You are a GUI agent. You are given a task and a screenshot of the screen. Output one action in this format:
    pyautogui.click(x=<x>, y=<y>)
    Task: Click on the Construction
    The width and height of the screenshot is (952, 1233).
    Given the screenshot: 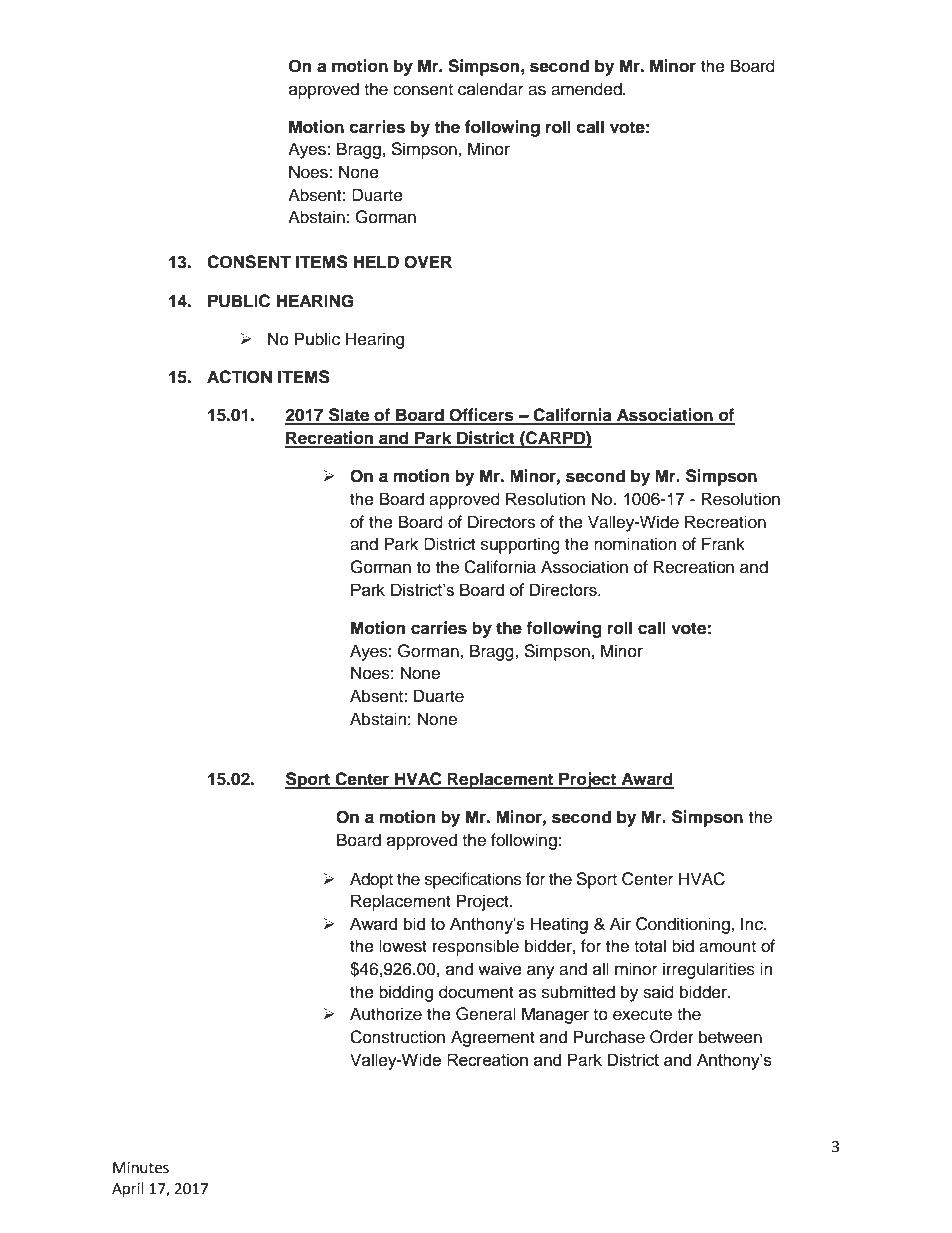 What is the action you would take?
    pyautogui.click(x=397, y=1037)
